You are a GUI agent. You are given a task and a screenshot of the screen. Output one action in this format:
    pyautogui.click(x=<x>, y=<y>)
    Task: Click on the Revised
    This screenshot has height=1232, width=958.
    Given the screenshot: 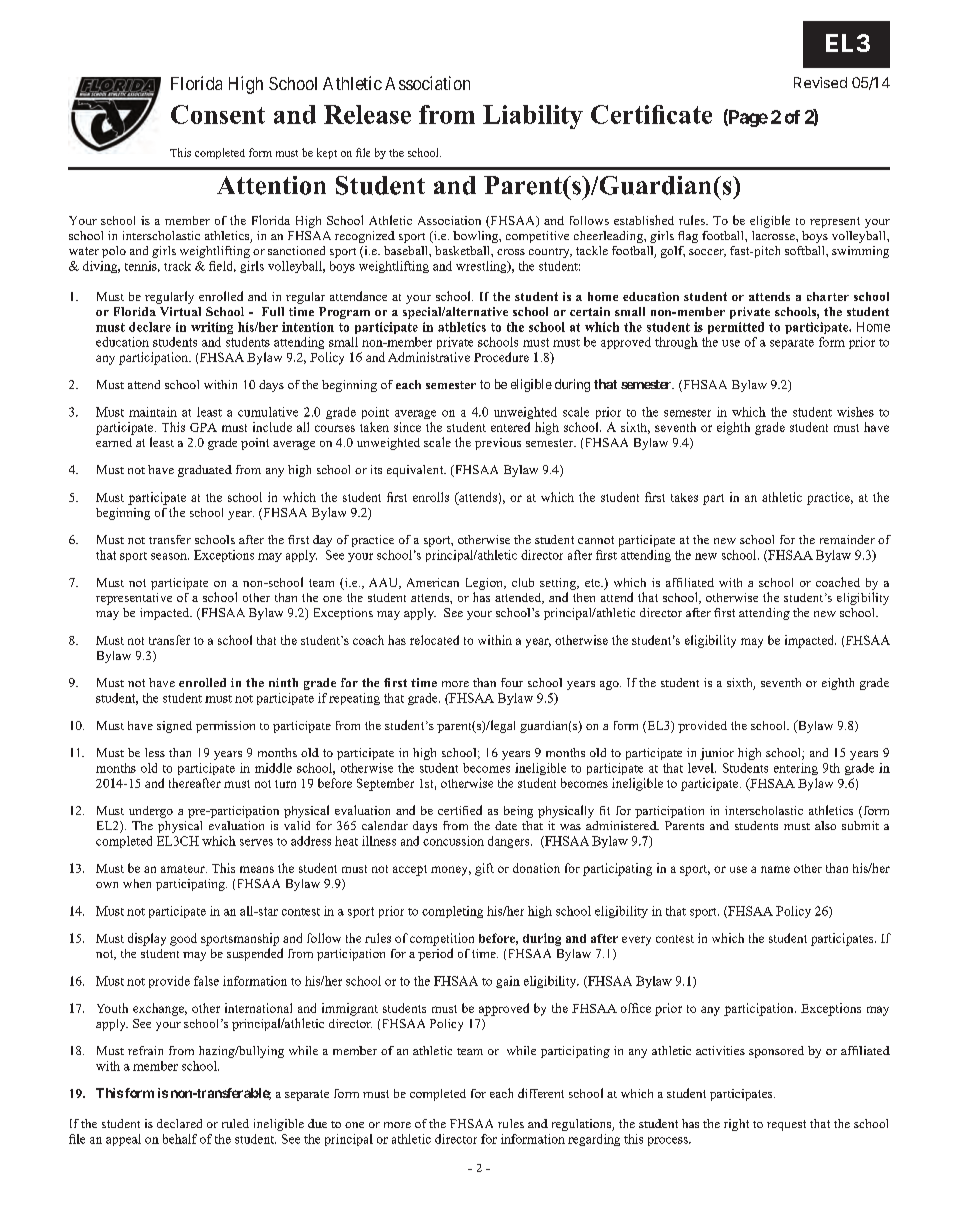 What is the action you would take?
    pyautogui.click(x=820, y=82)
